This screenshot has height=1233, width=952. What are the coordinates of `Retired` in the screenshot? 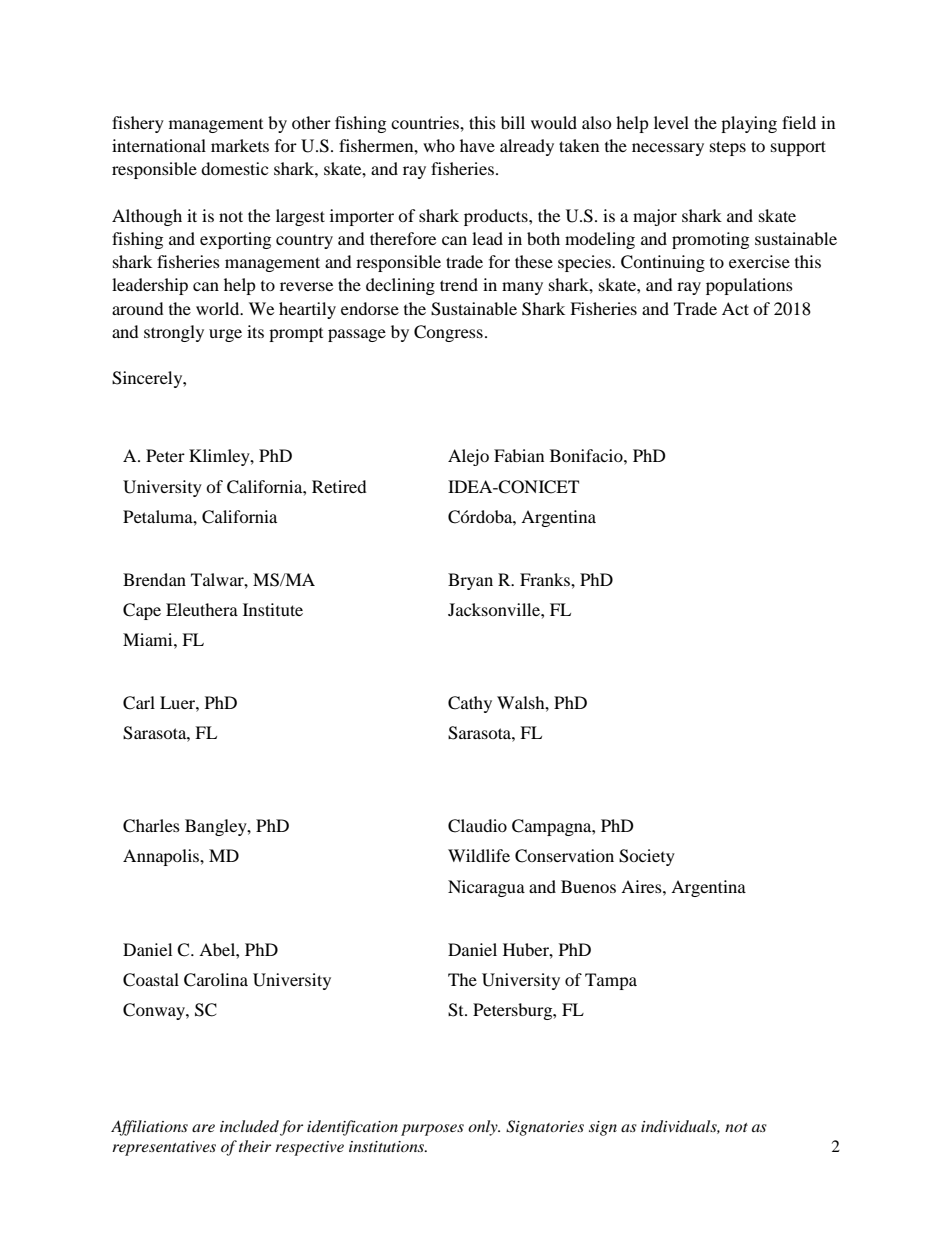 It's located at (339, 486).
